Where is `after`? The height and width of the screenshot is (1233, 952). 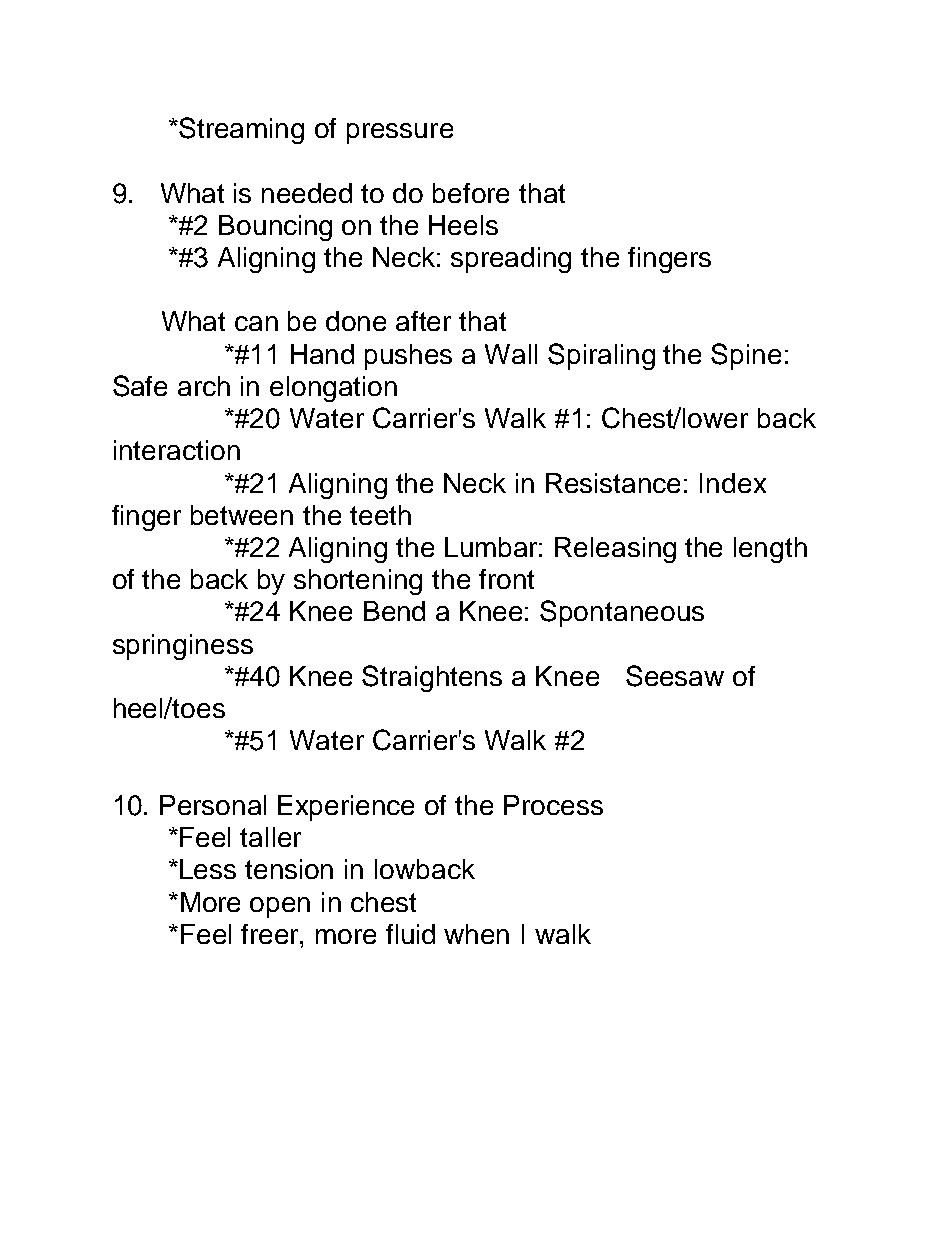
after is located at coordinates (423, 321).
